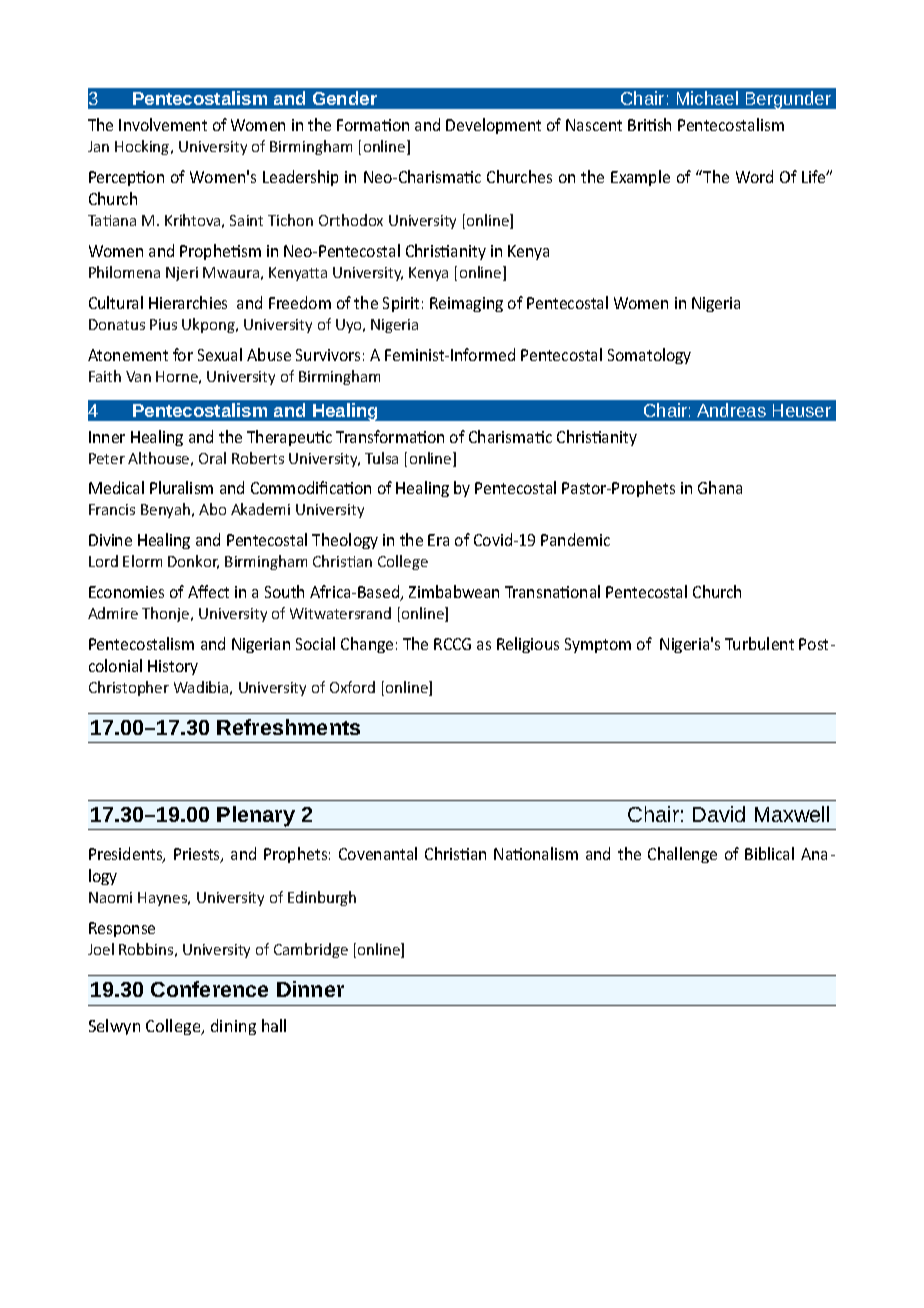 This screenshot has width=924, height=1308. Describe the element at coordinates (707, 98) in the screenshot. I see `Michael` at that location.
